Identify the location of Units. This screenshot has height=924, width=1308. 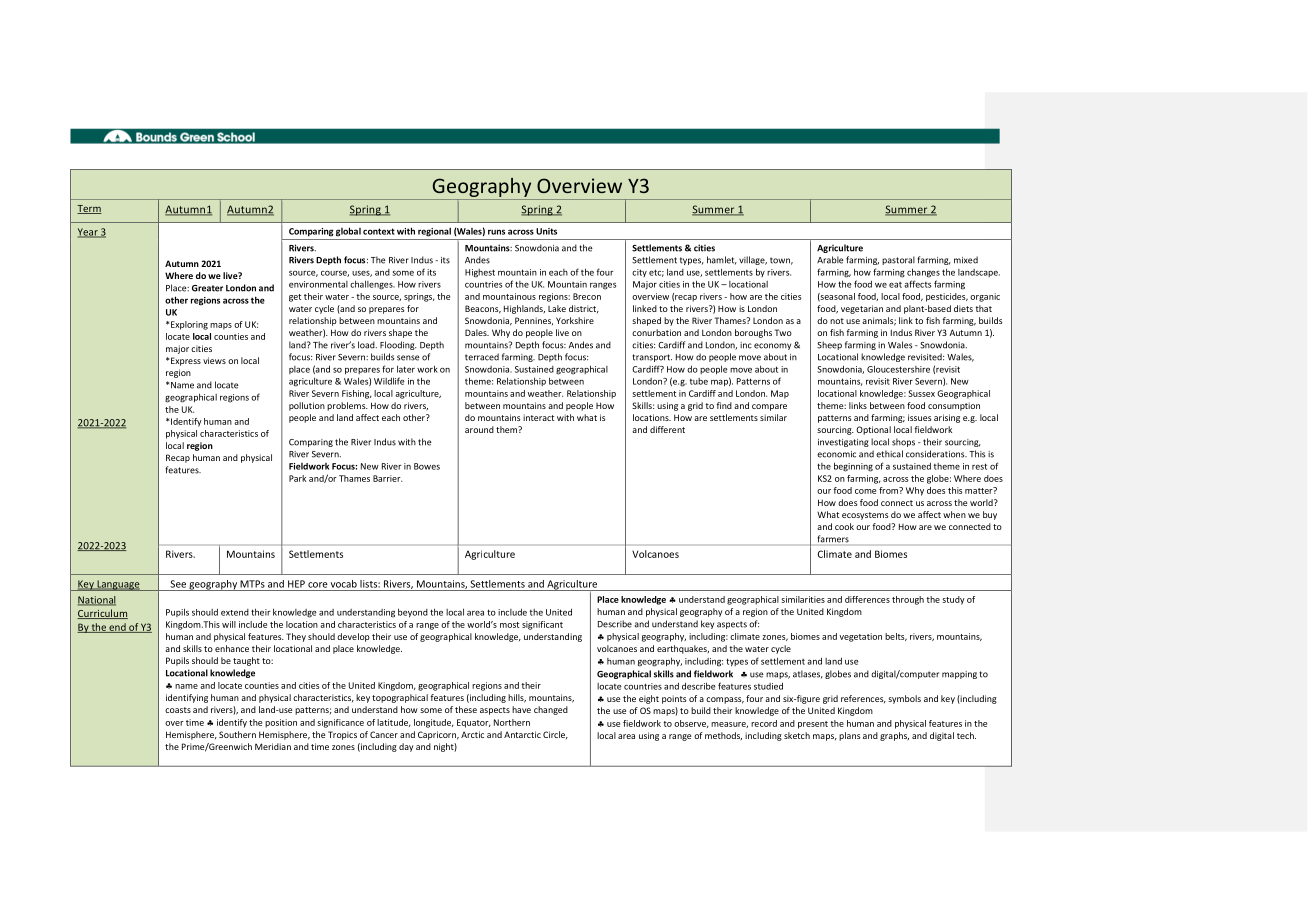
(546, 231).
